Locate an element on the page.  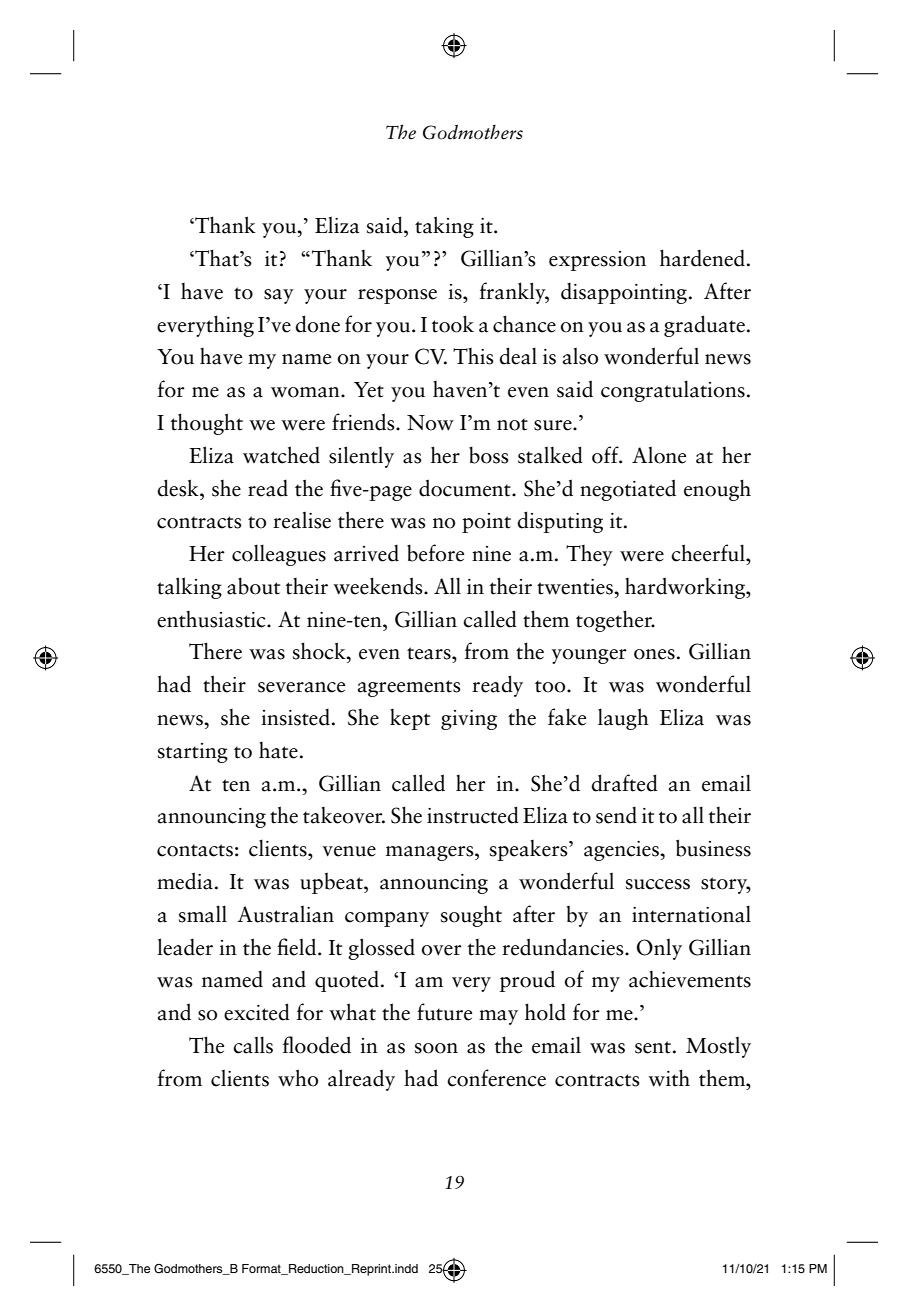
sent is located at coordinates (653, 1047).
